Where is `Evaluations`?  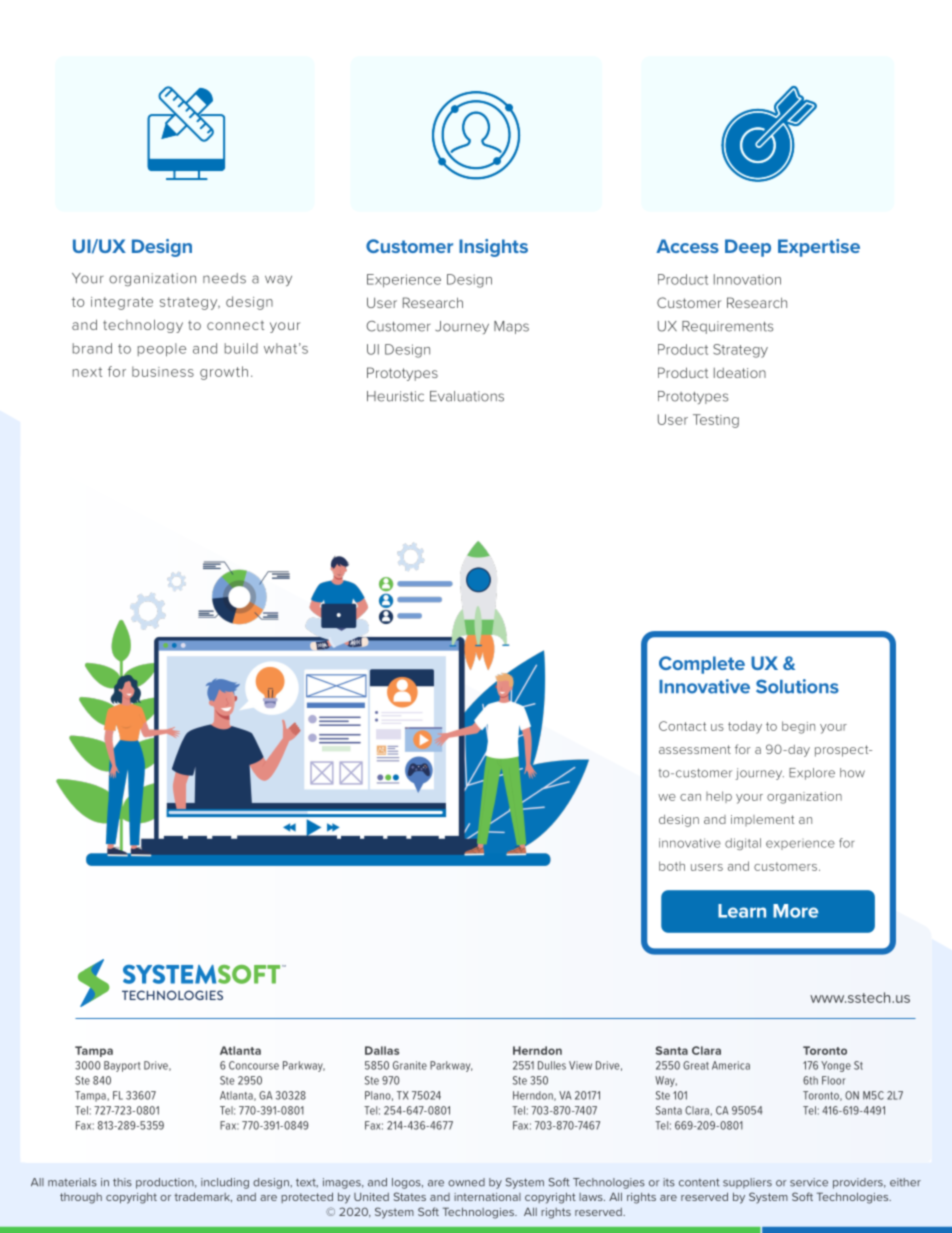
Evaluations is located at coordinates (467, 396).
